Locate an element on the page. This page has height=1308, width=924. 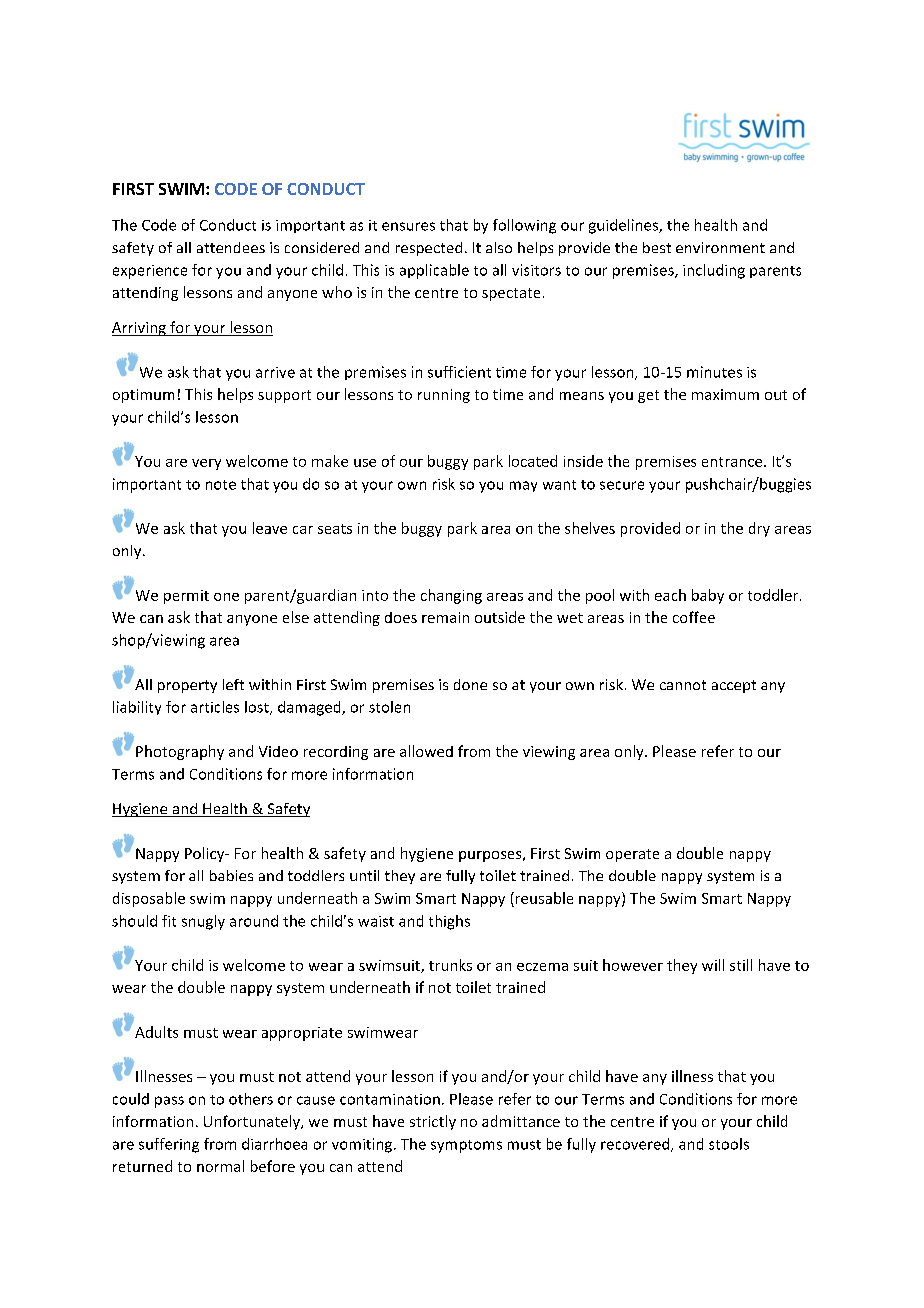
suffering is located at coordinates (169, 1145).
